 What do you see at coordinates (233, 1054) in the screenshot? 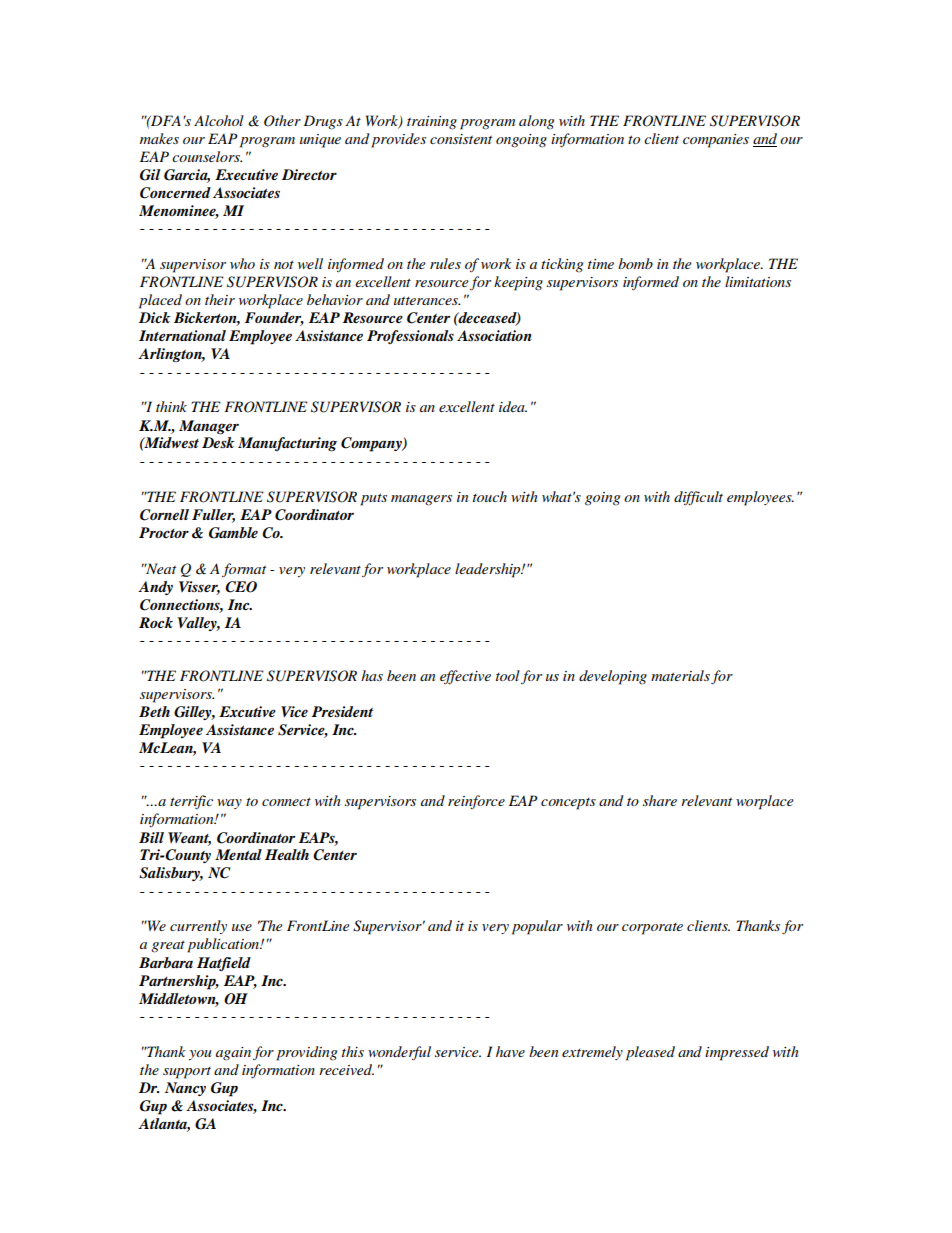
I see `again` at bounding box center [233, 1054].
